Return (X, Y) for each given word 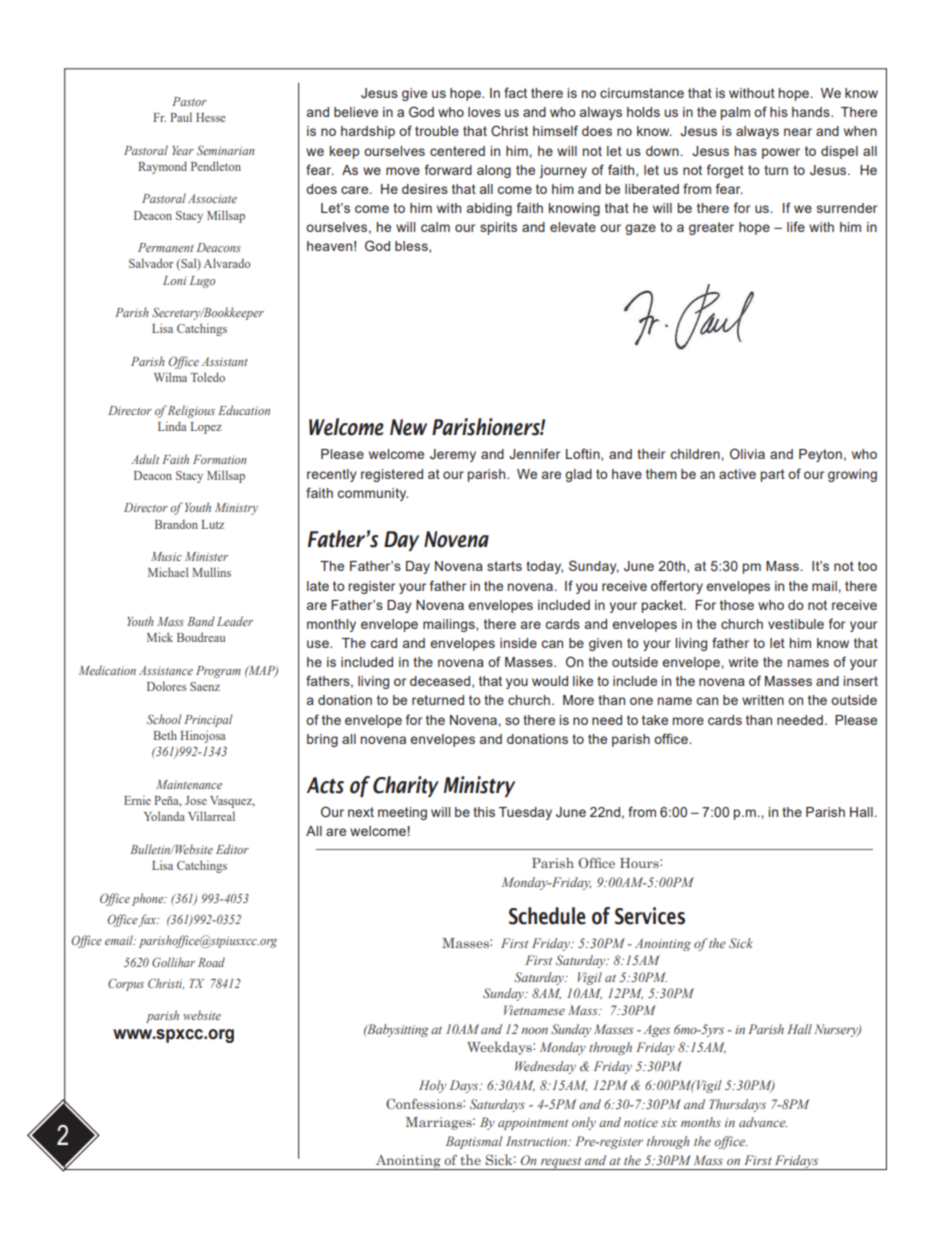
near (798, 132)
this (484, 812)
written (763, 700)
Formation (220, 459)
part (773, 475)
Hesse (210, 117)
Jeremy (453, 455)
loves (484, 112)
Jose (196, 800)
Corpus (126, 984)
